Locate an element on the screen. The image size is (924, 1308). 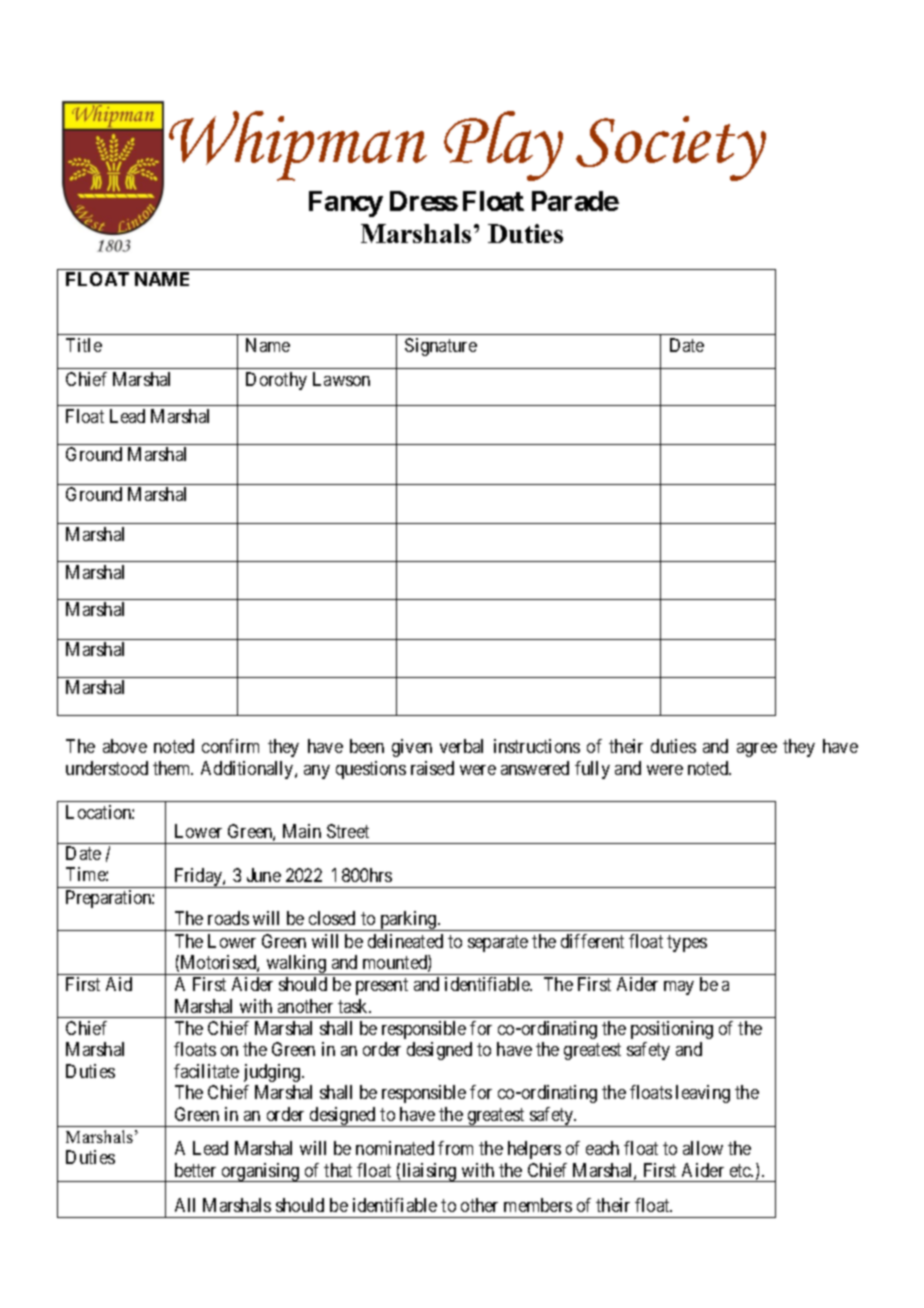
Dorothy is located at coordinates (276, 381).
